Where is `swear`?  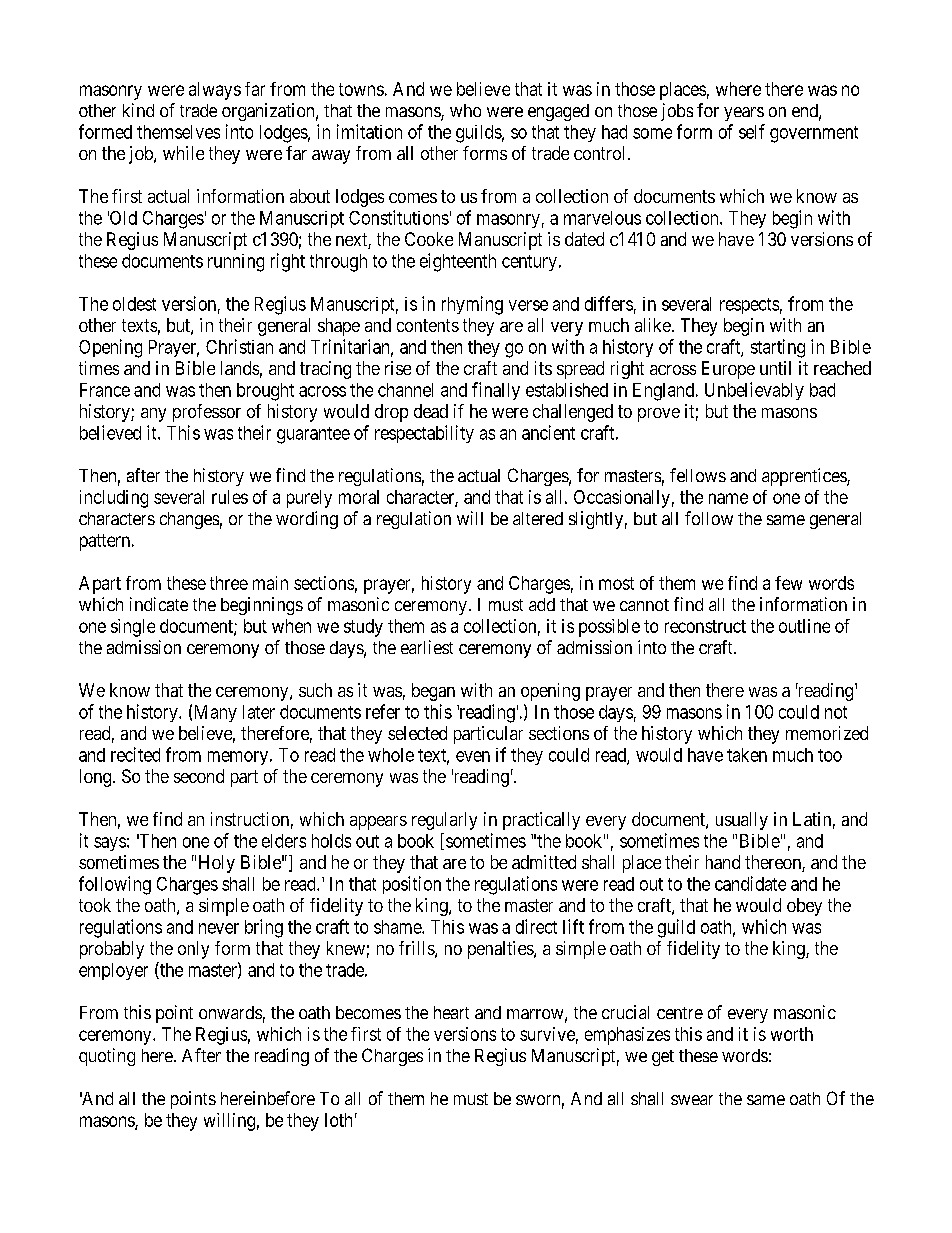
swear is located at coordinates (692, 1100).
